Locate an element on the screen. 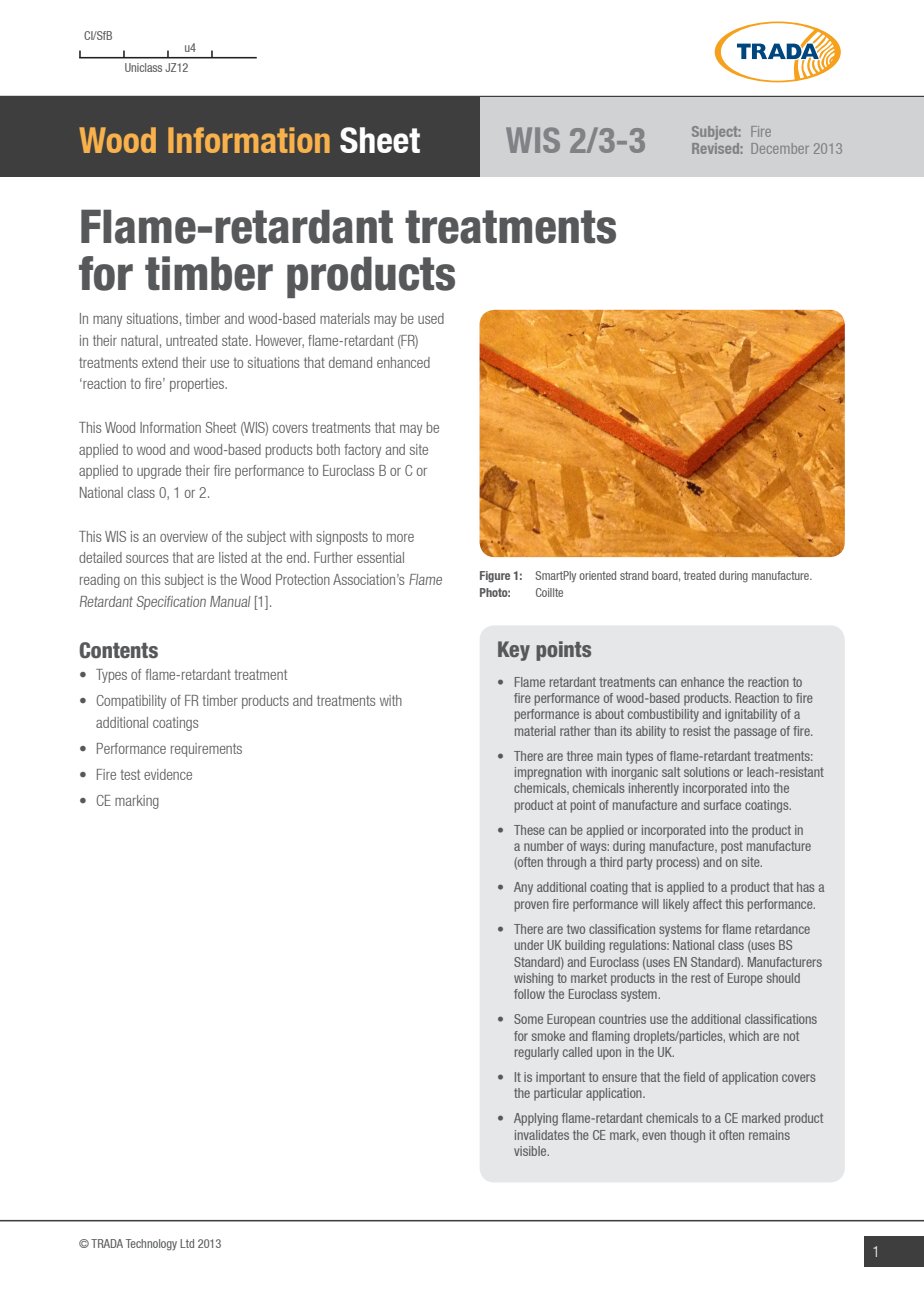  December is located at coordinates (780, 148).
